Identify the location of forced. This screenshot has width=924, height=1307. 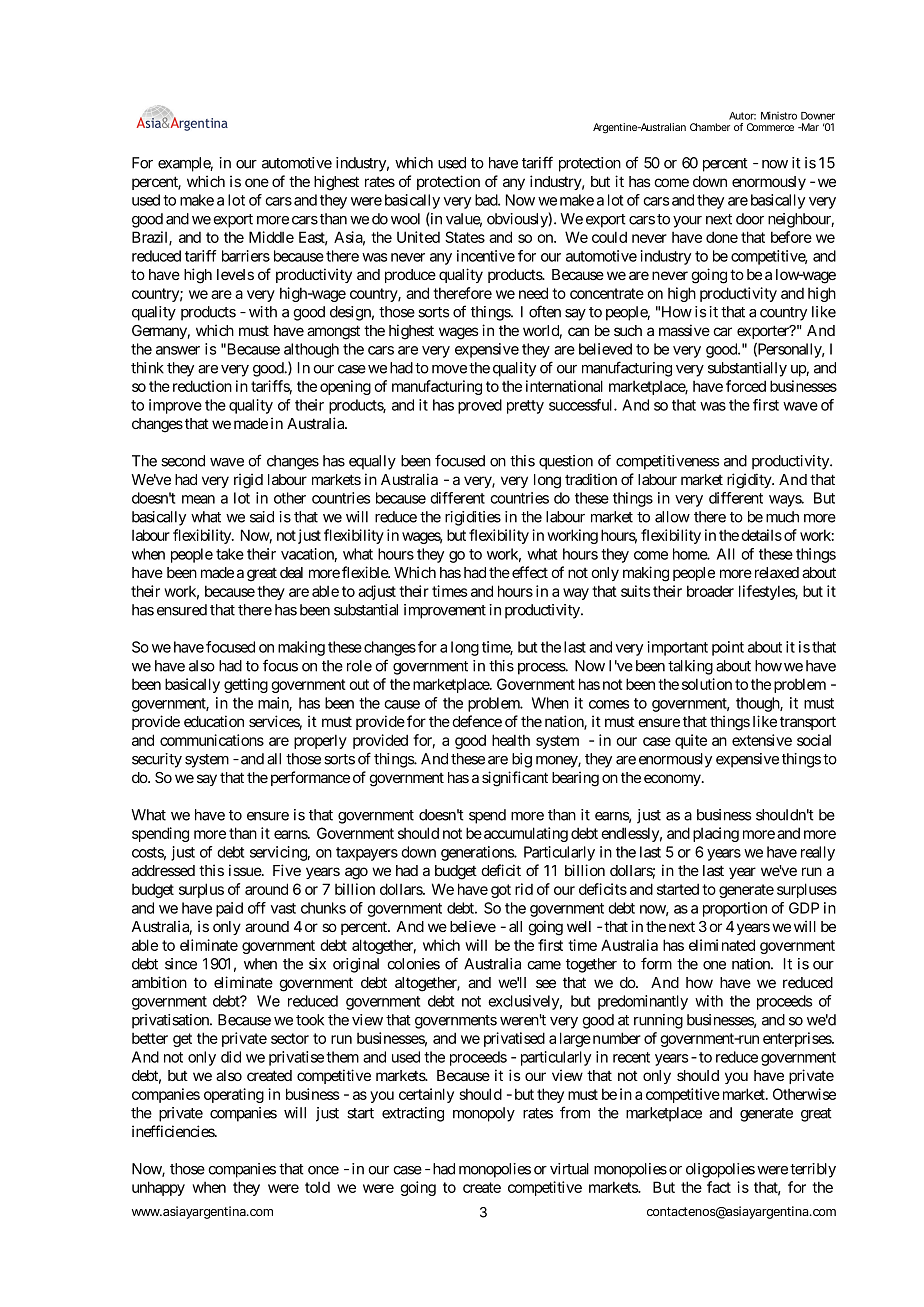
(746, 386).
